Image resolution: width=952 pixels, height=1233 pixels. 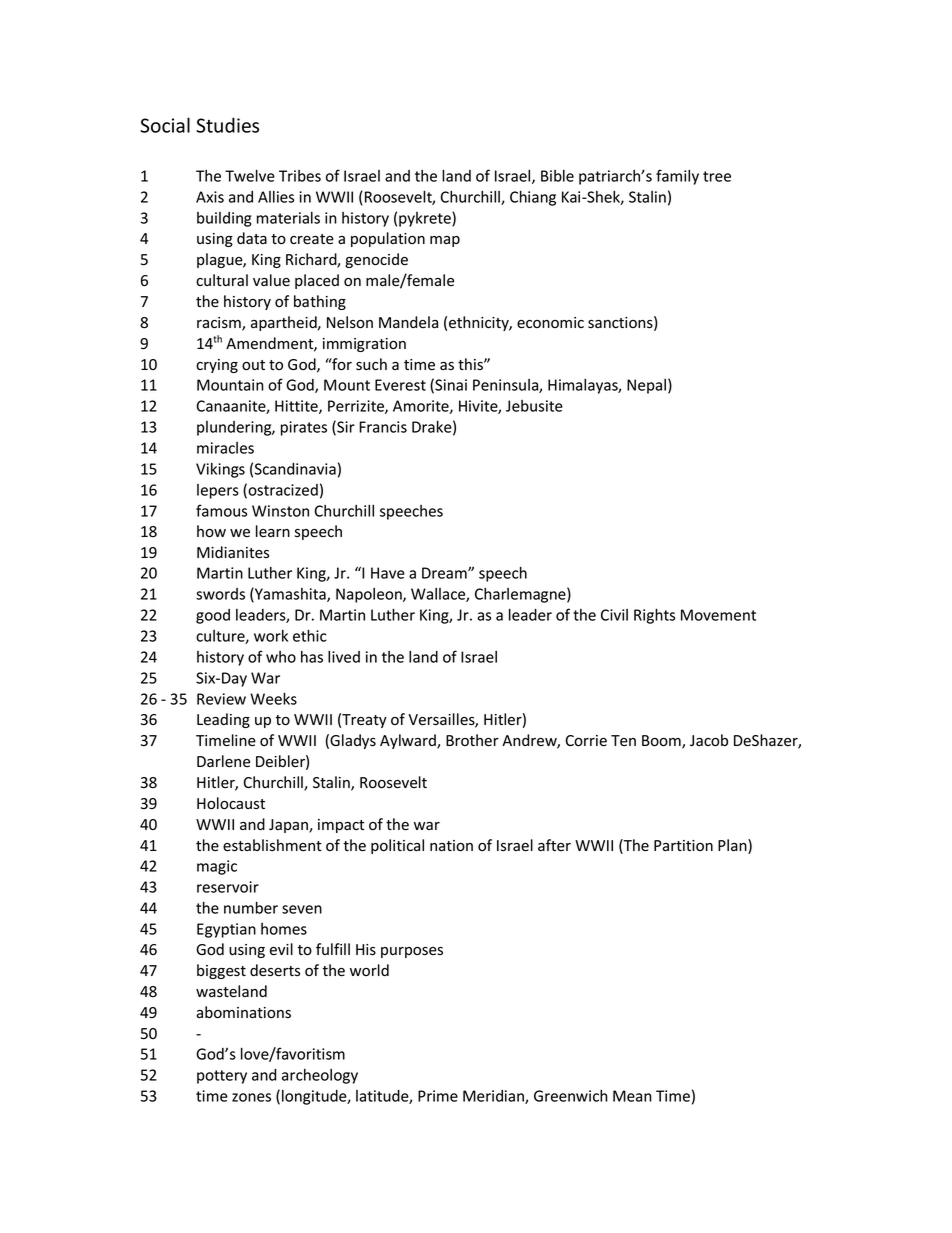 I want to click on pottery, so click(x=222, y=1077).
